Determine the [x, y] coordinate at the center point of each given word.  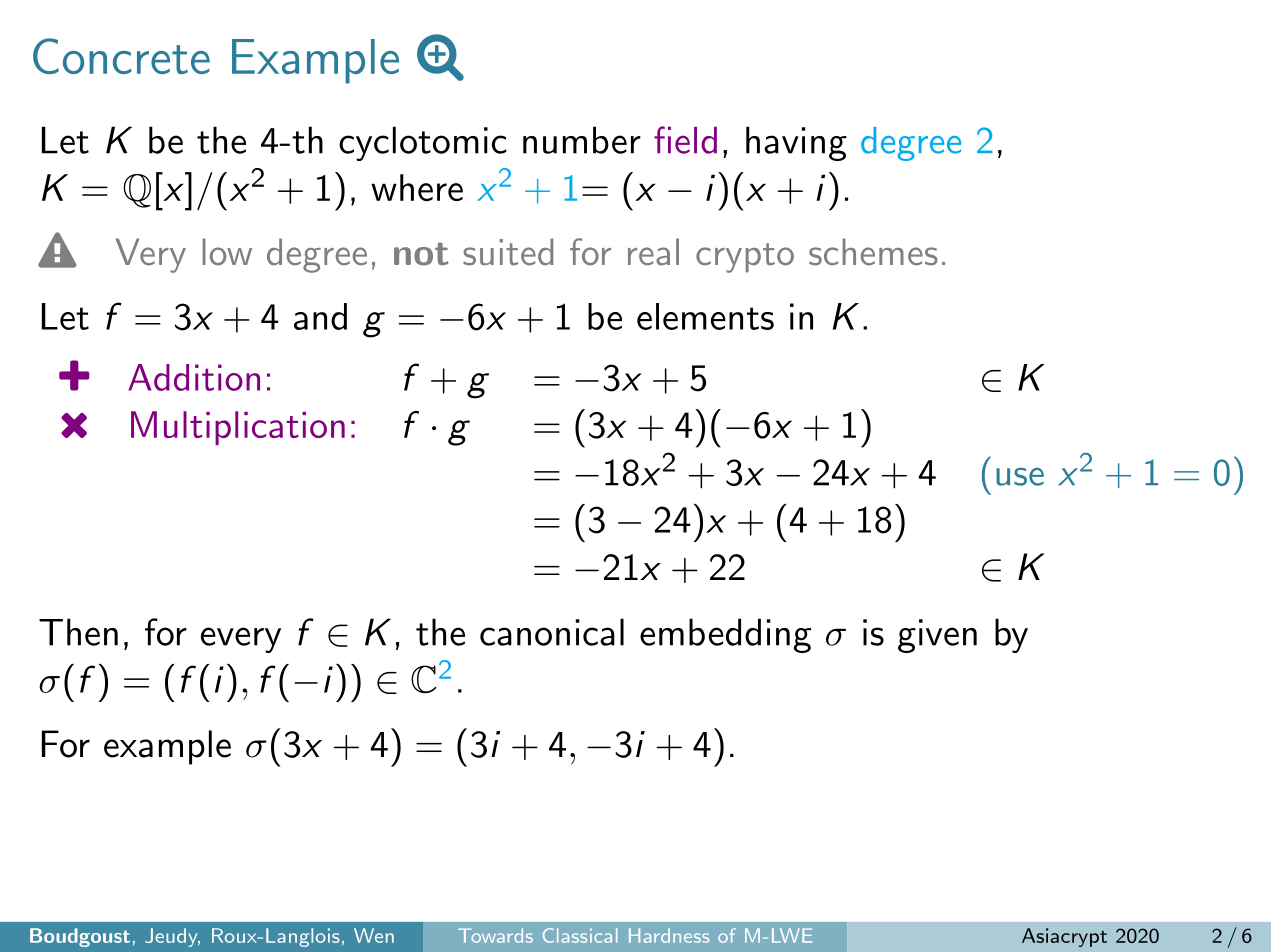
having [796, 143]
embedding [725, 635]
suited [508, 252]
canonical [552, 632]
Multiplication [238, 428]
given [937, 636]
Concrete [121, 56]
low [227, 251]
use [1020, 476]
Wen [374, 935]
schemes [873, 252]
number [582, 140]
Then [78, 632]
